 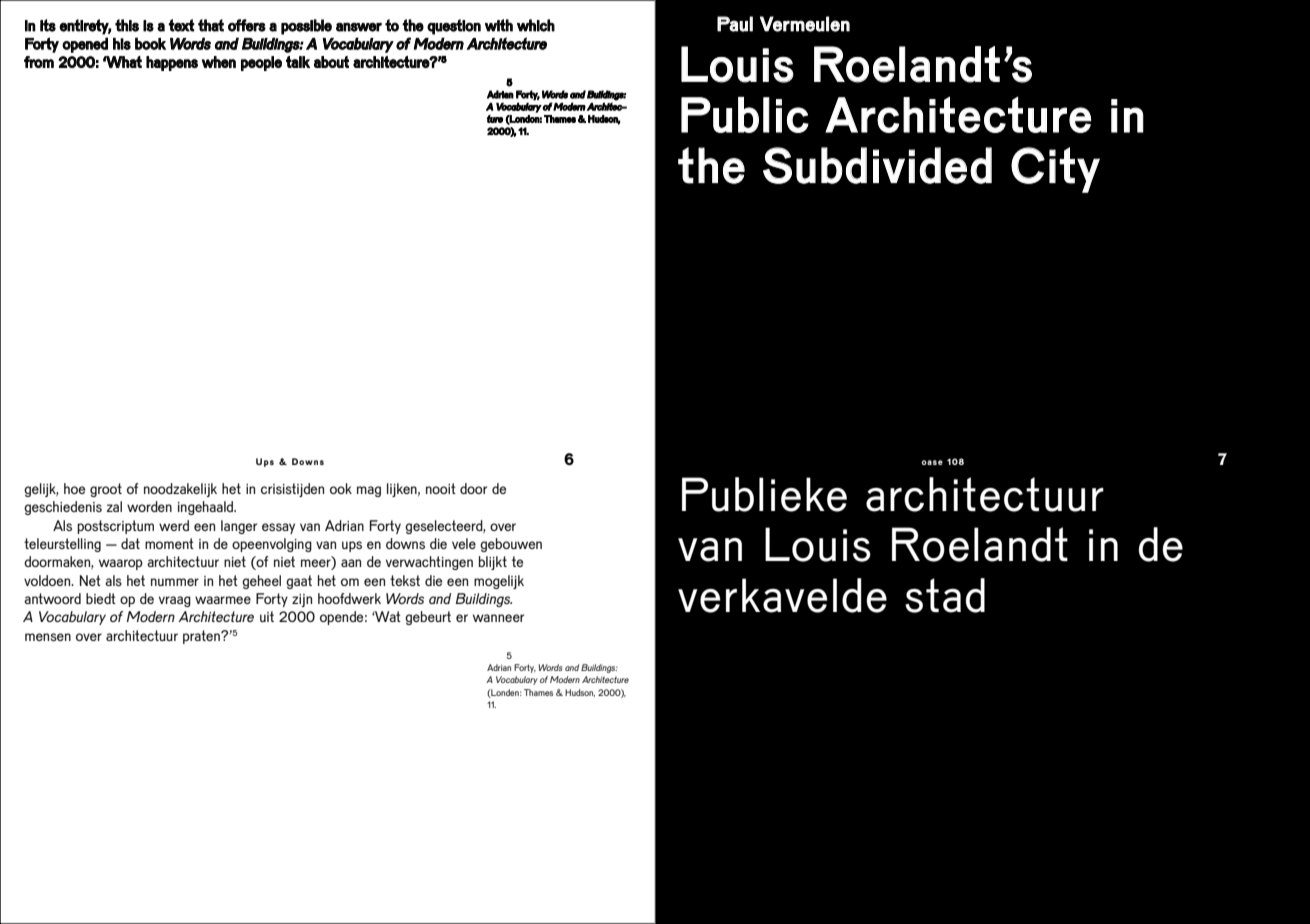 I want to click on vraag, so click(x=175, y=601).
